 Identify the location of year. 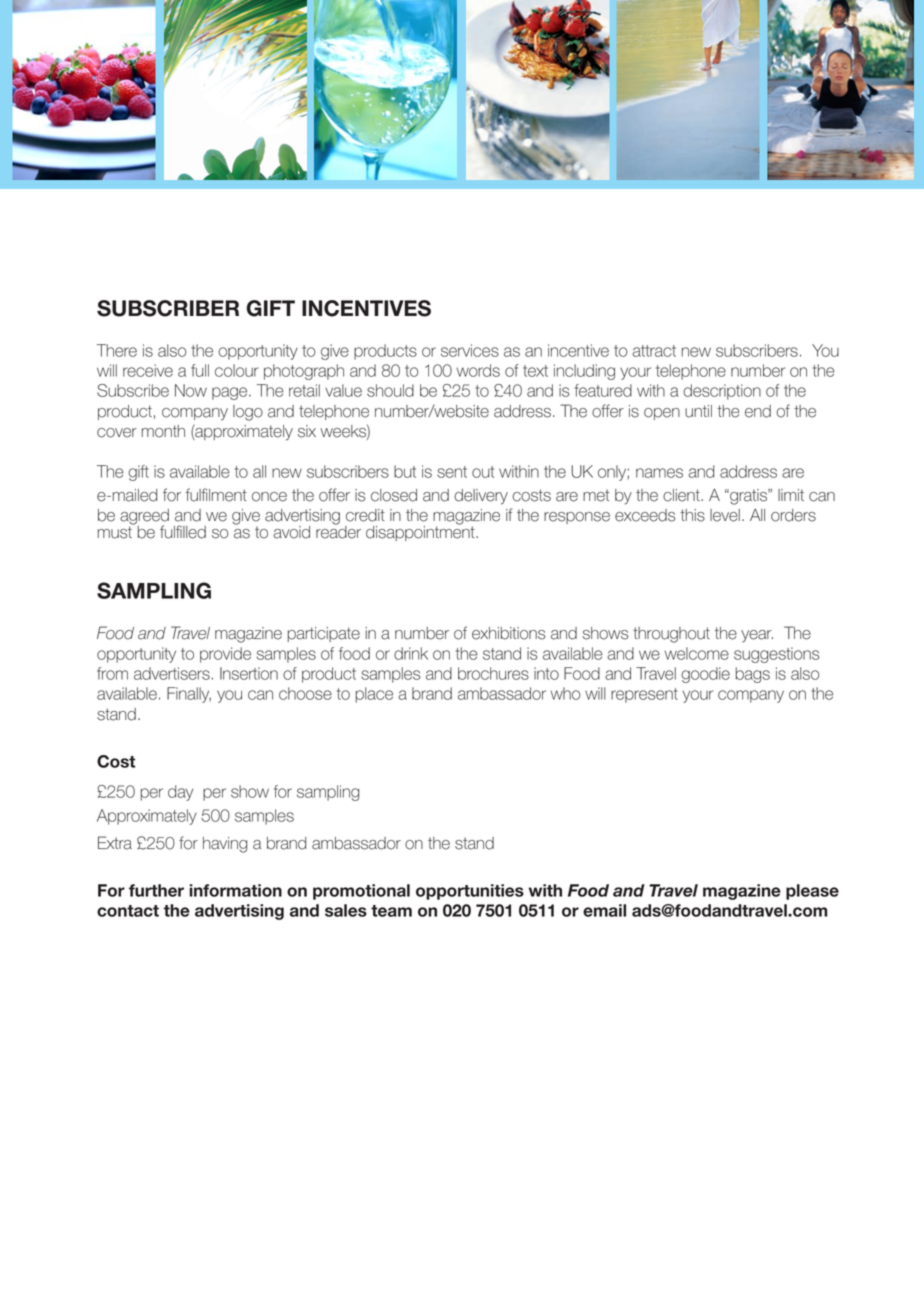
(757, 636).
